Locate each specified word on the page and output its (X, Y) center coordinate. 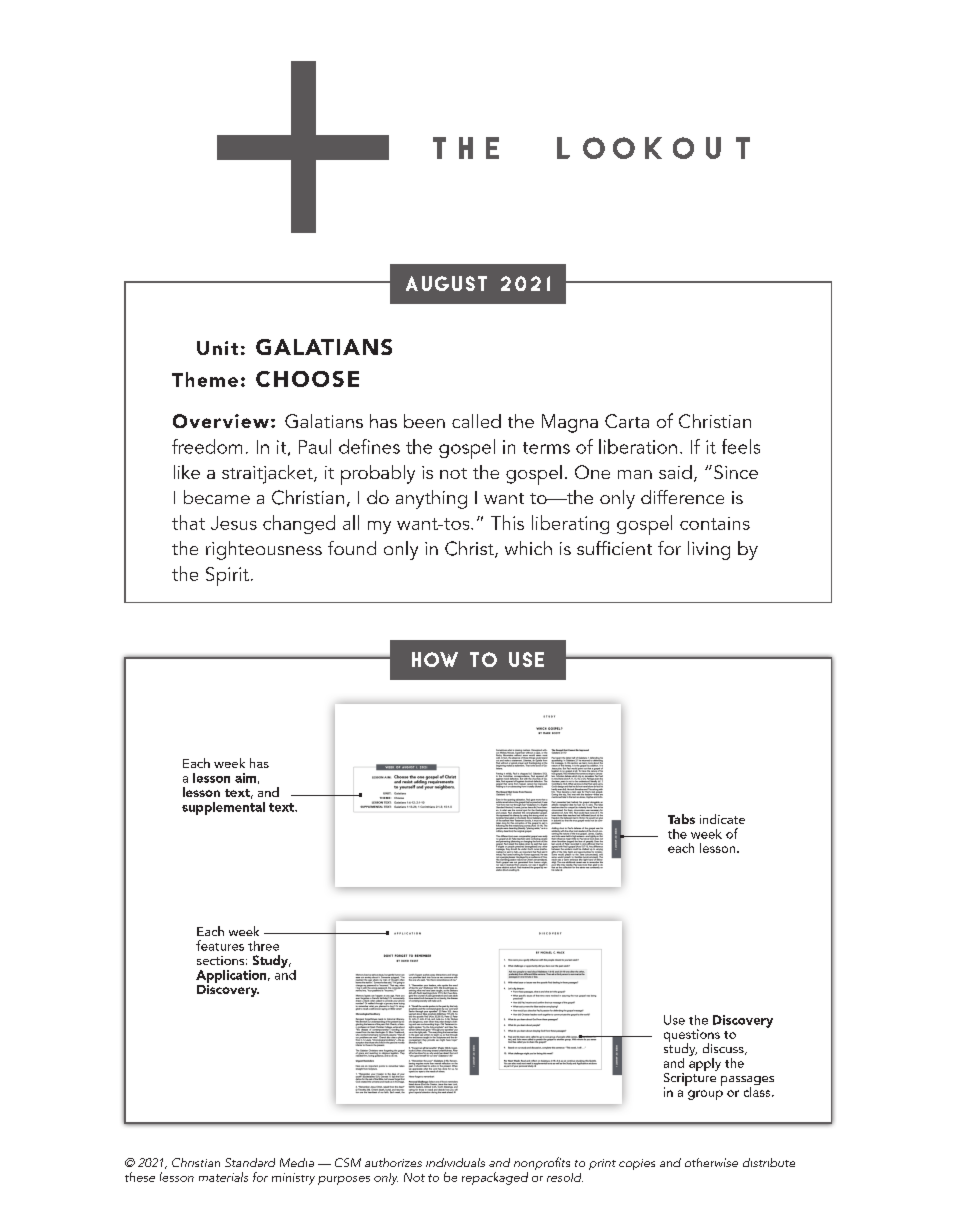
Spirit (227, 576)
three (263, 946)
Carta (627, 421)
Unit (217, 348)
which (528, 548)
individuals (455, 1162)
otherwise (711, 1162)
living (709, 550)
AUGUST (446, 283)
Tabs (681, 819)
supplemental (223, 808)
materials (223, 1177)
